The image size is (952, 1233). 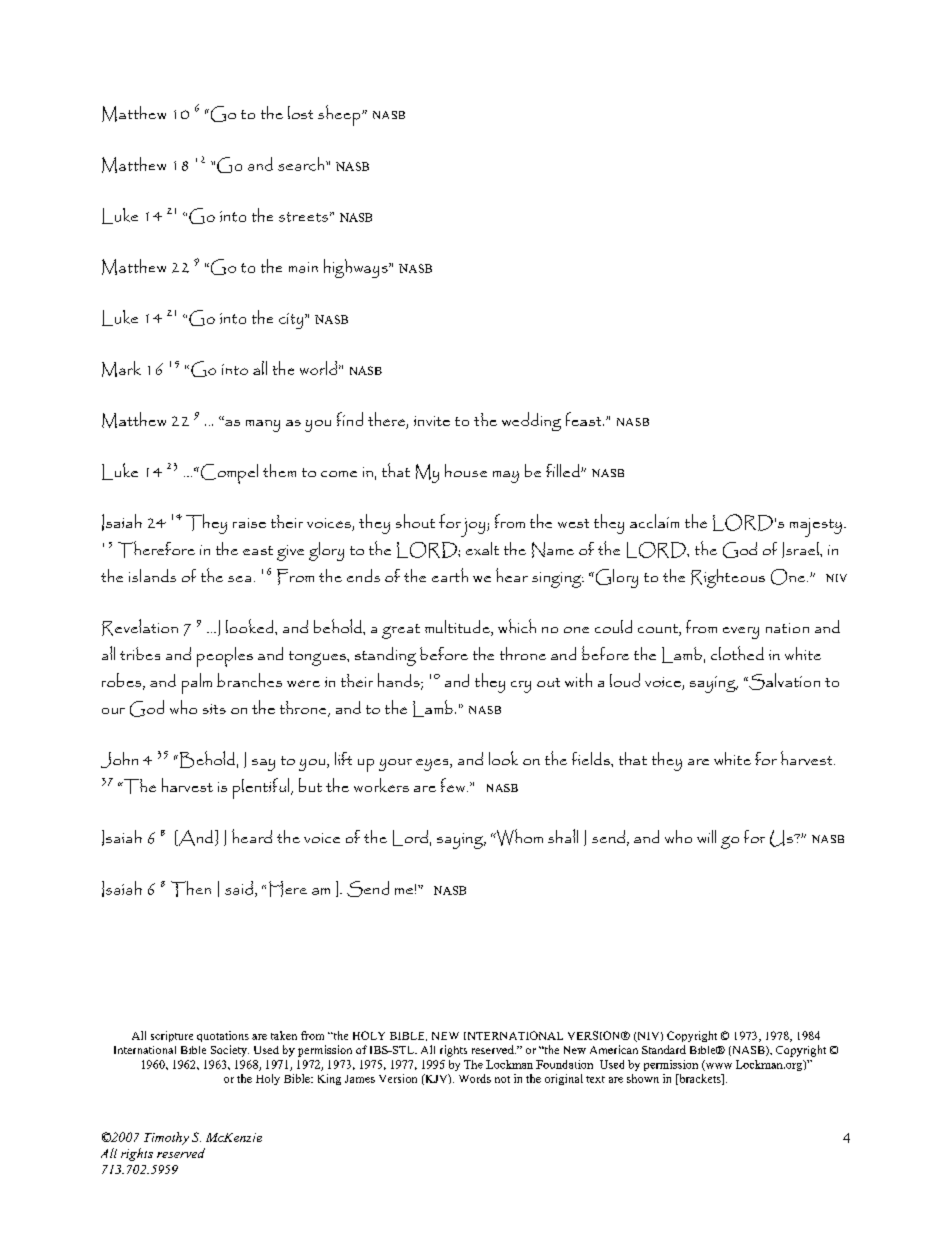 What do you see at coordinates (357, 268) in the screenshot?
I see `highways` at bounding box center [357, 268].
